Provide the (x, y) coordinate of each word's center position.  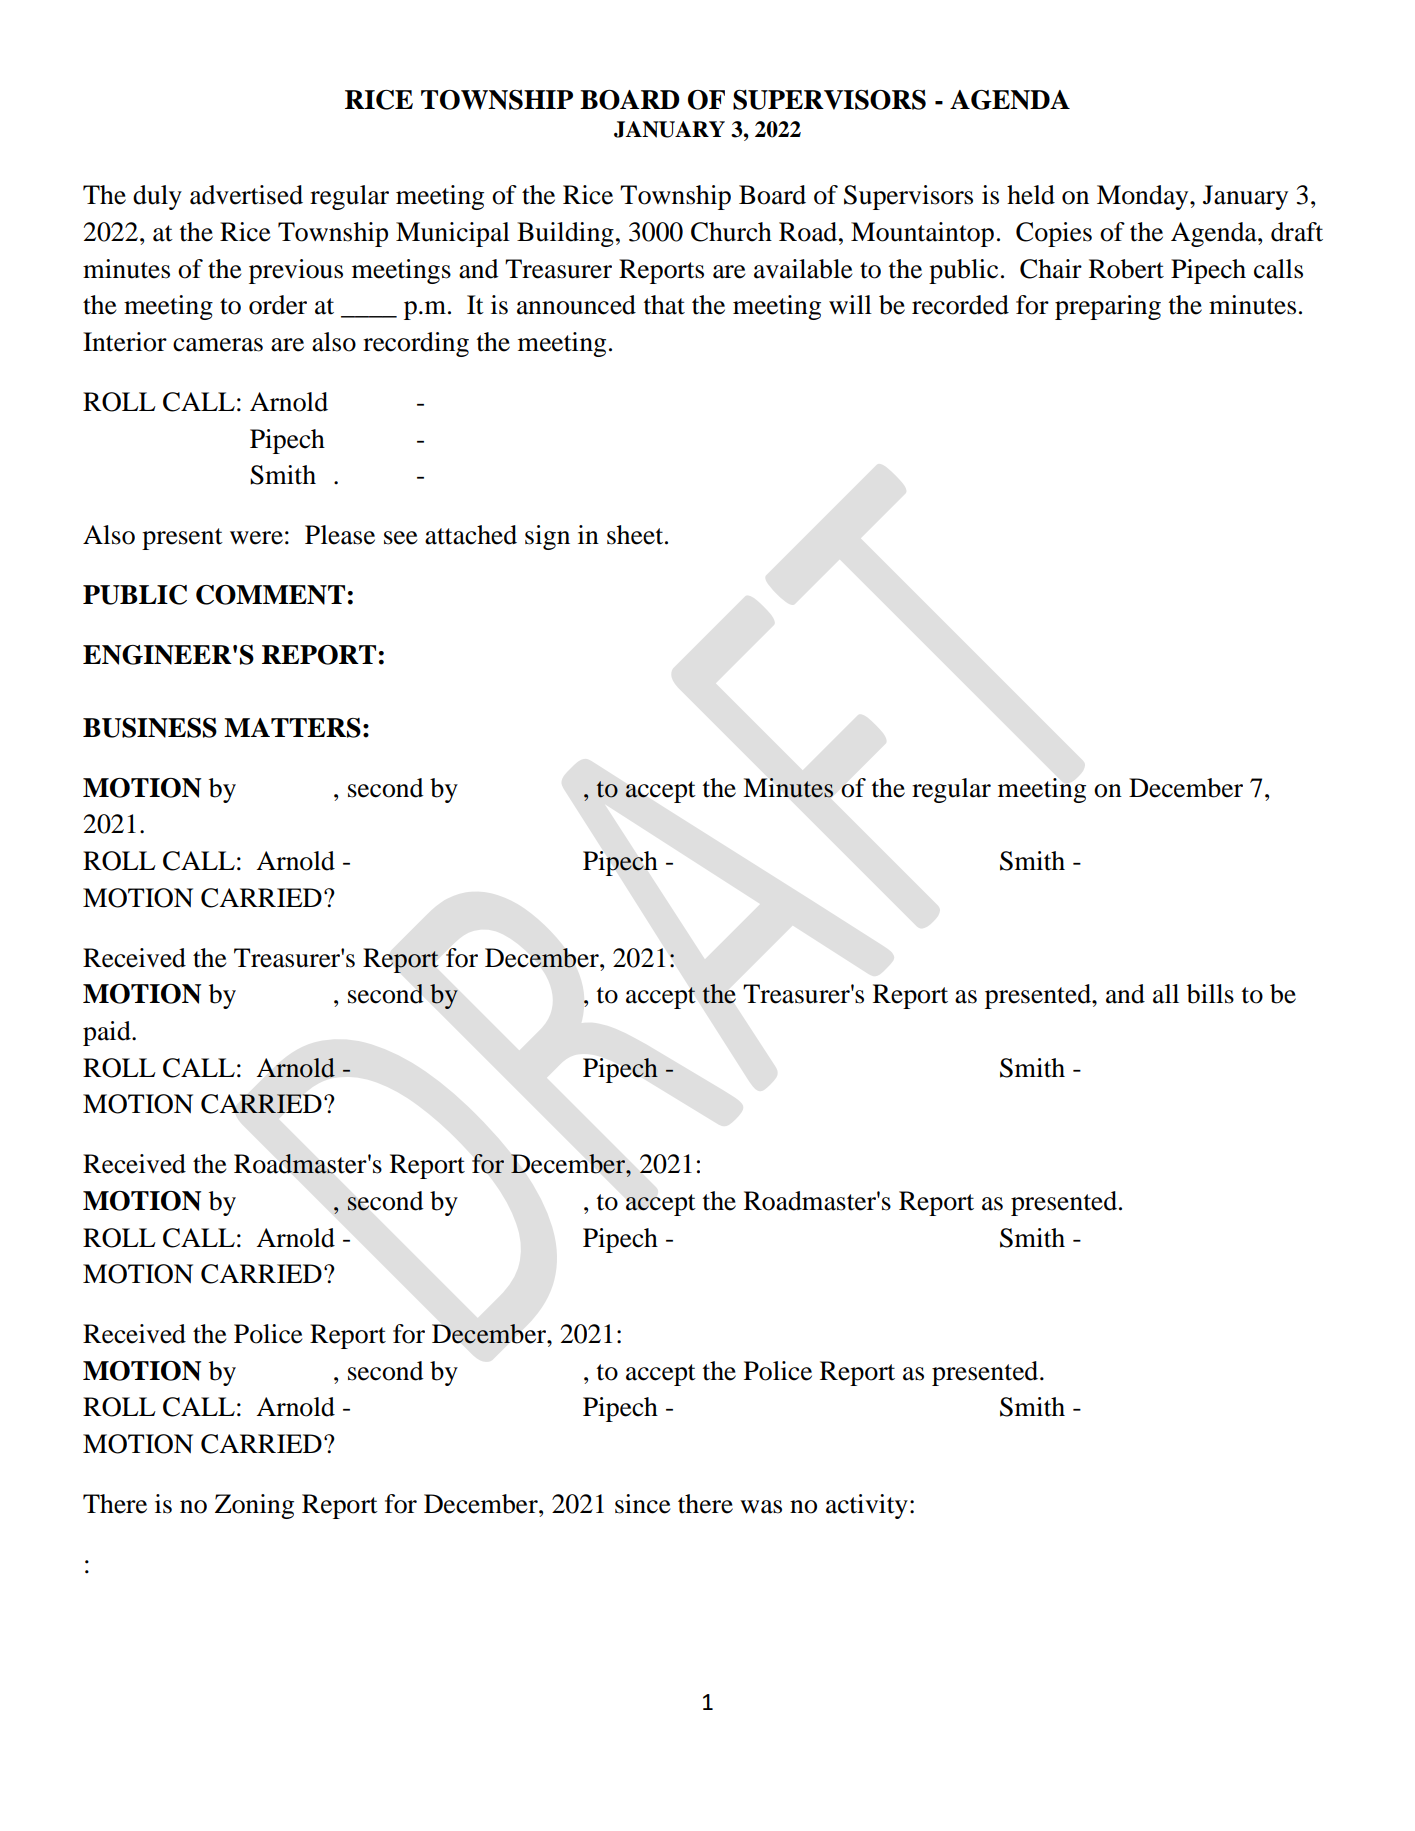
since (643, 1504)
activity (867, 1506)
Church (731, 232)
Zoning (254, 1506)
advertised (246, 195)
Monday (1144, 197)
